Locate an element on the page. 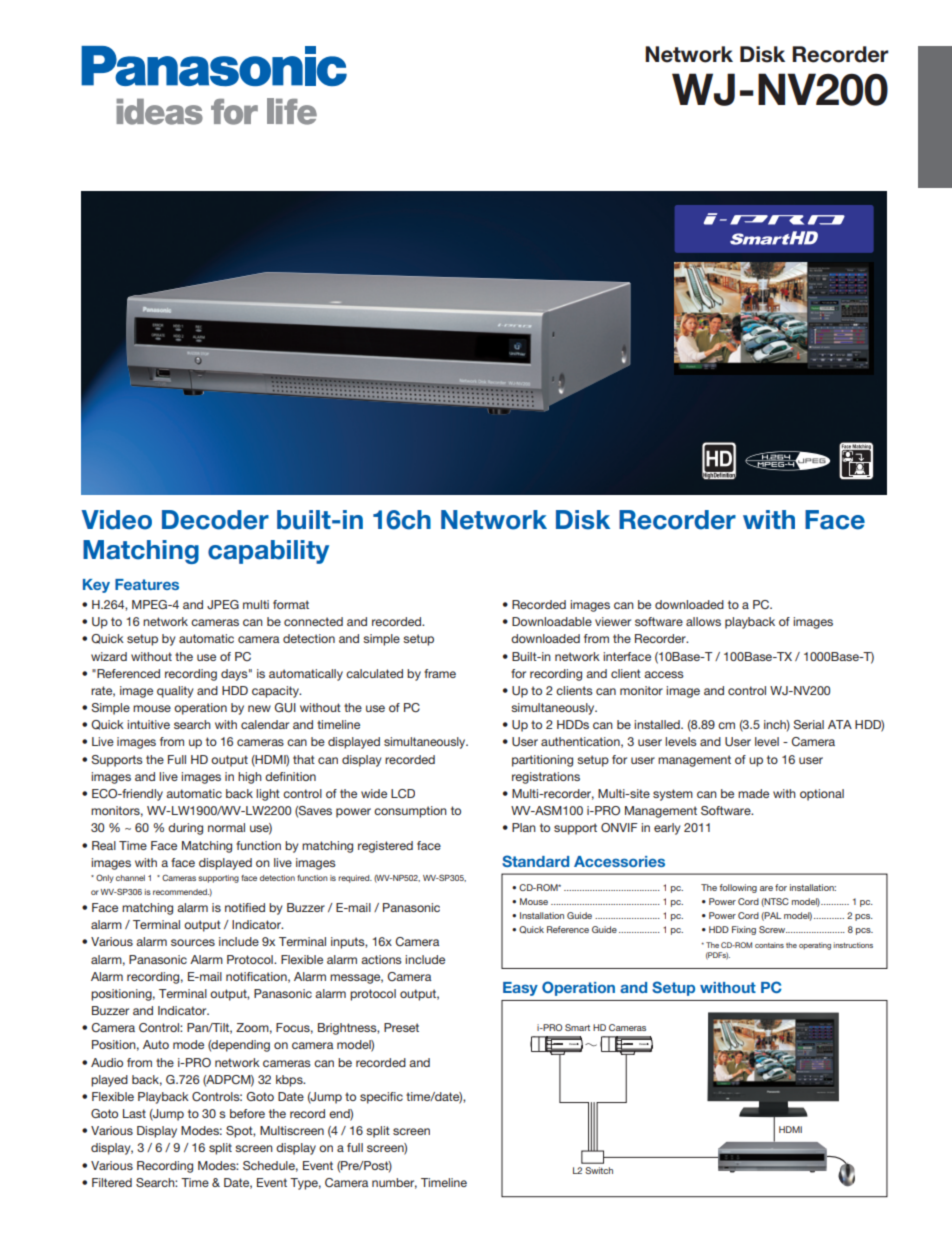 The width and height of the page is (952, 1240). number is located at coordinates (394, 1183).
